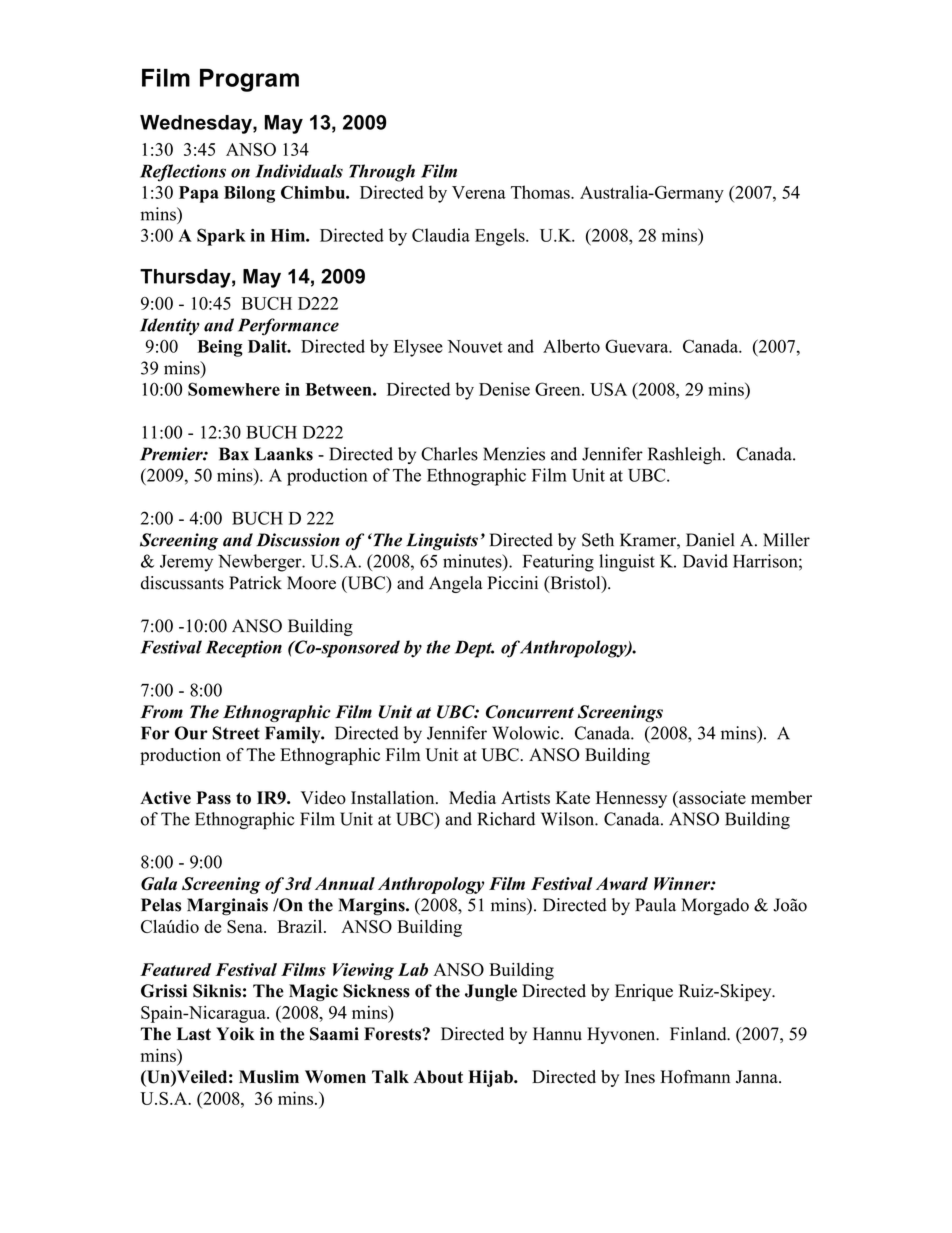 The width and height of the screenshot is (952, 1233). What do you see at coordinates (159, 883) in the screenshot?
I see `Gala` at bounding box center [159, 883].
